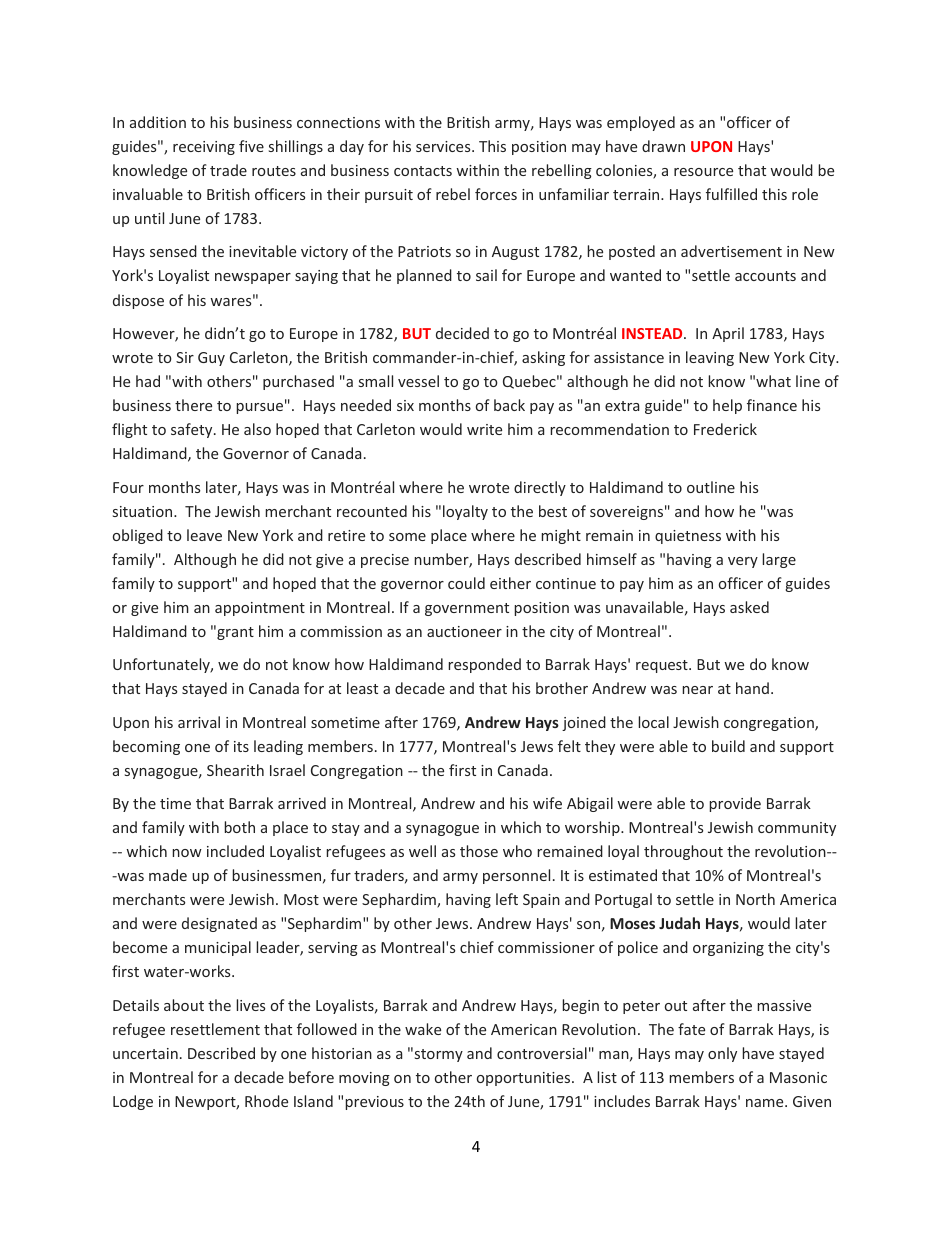 The height and width of the document is (1233, 952). What do you see at coordinates (266, 1101) in the document?
I see `Rhode` at bounding box center [266, 1101].
